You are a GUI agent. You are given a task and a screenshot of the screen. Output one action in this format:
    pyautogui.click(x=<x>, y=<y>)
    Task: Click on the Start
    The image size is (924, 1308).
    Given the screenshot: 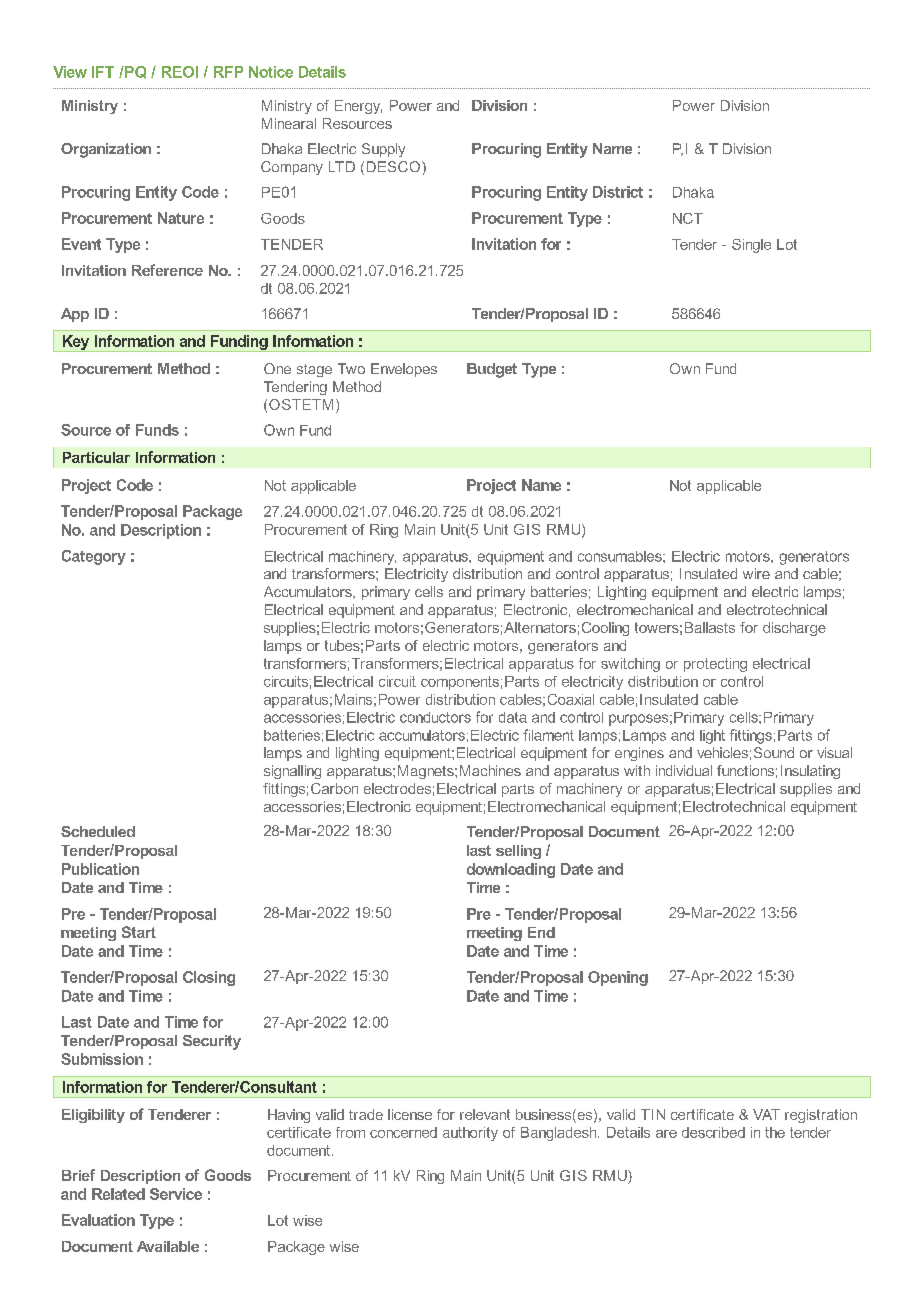 What is the action you would take?
    pyautogui.click(x=139, y=932)
